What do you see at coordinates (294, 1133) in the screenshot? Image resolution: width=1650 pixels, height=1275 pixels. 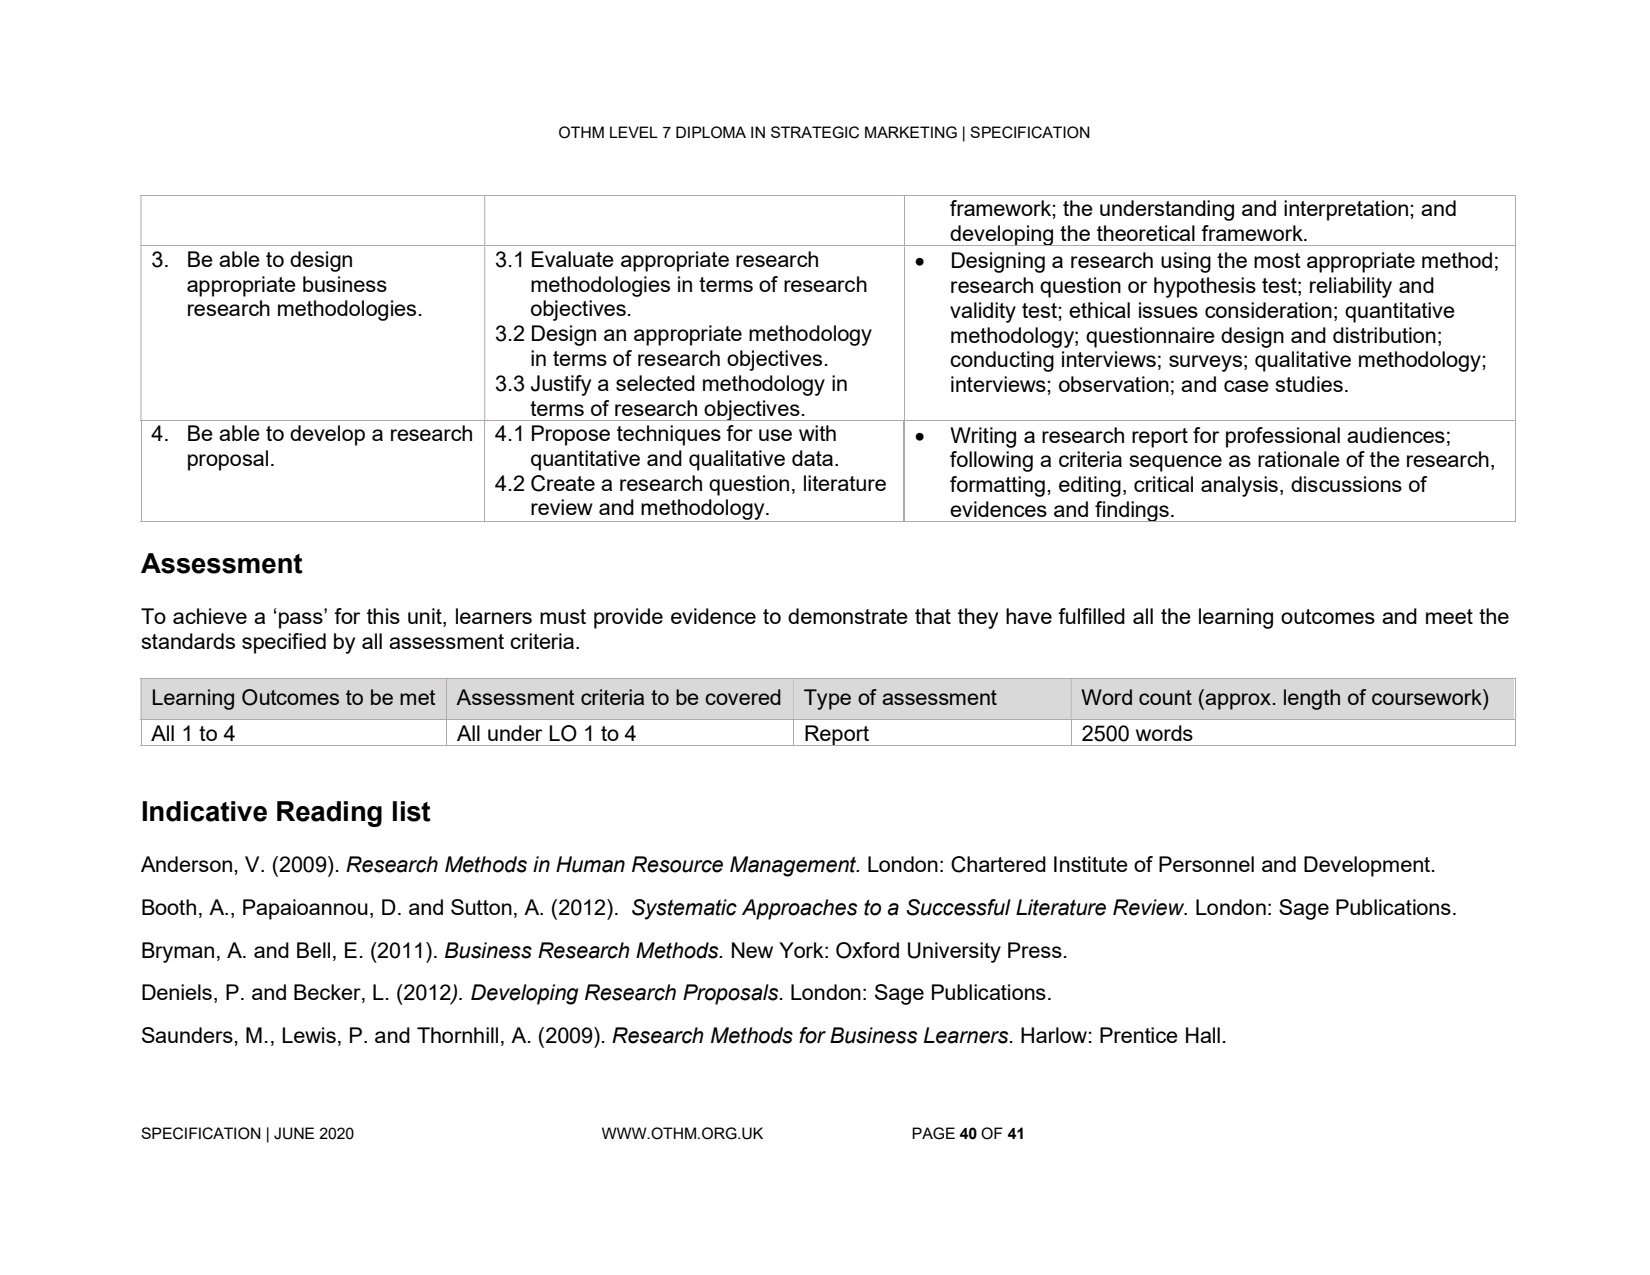 I see `JUNE` at bounding box center [294, 1133].
